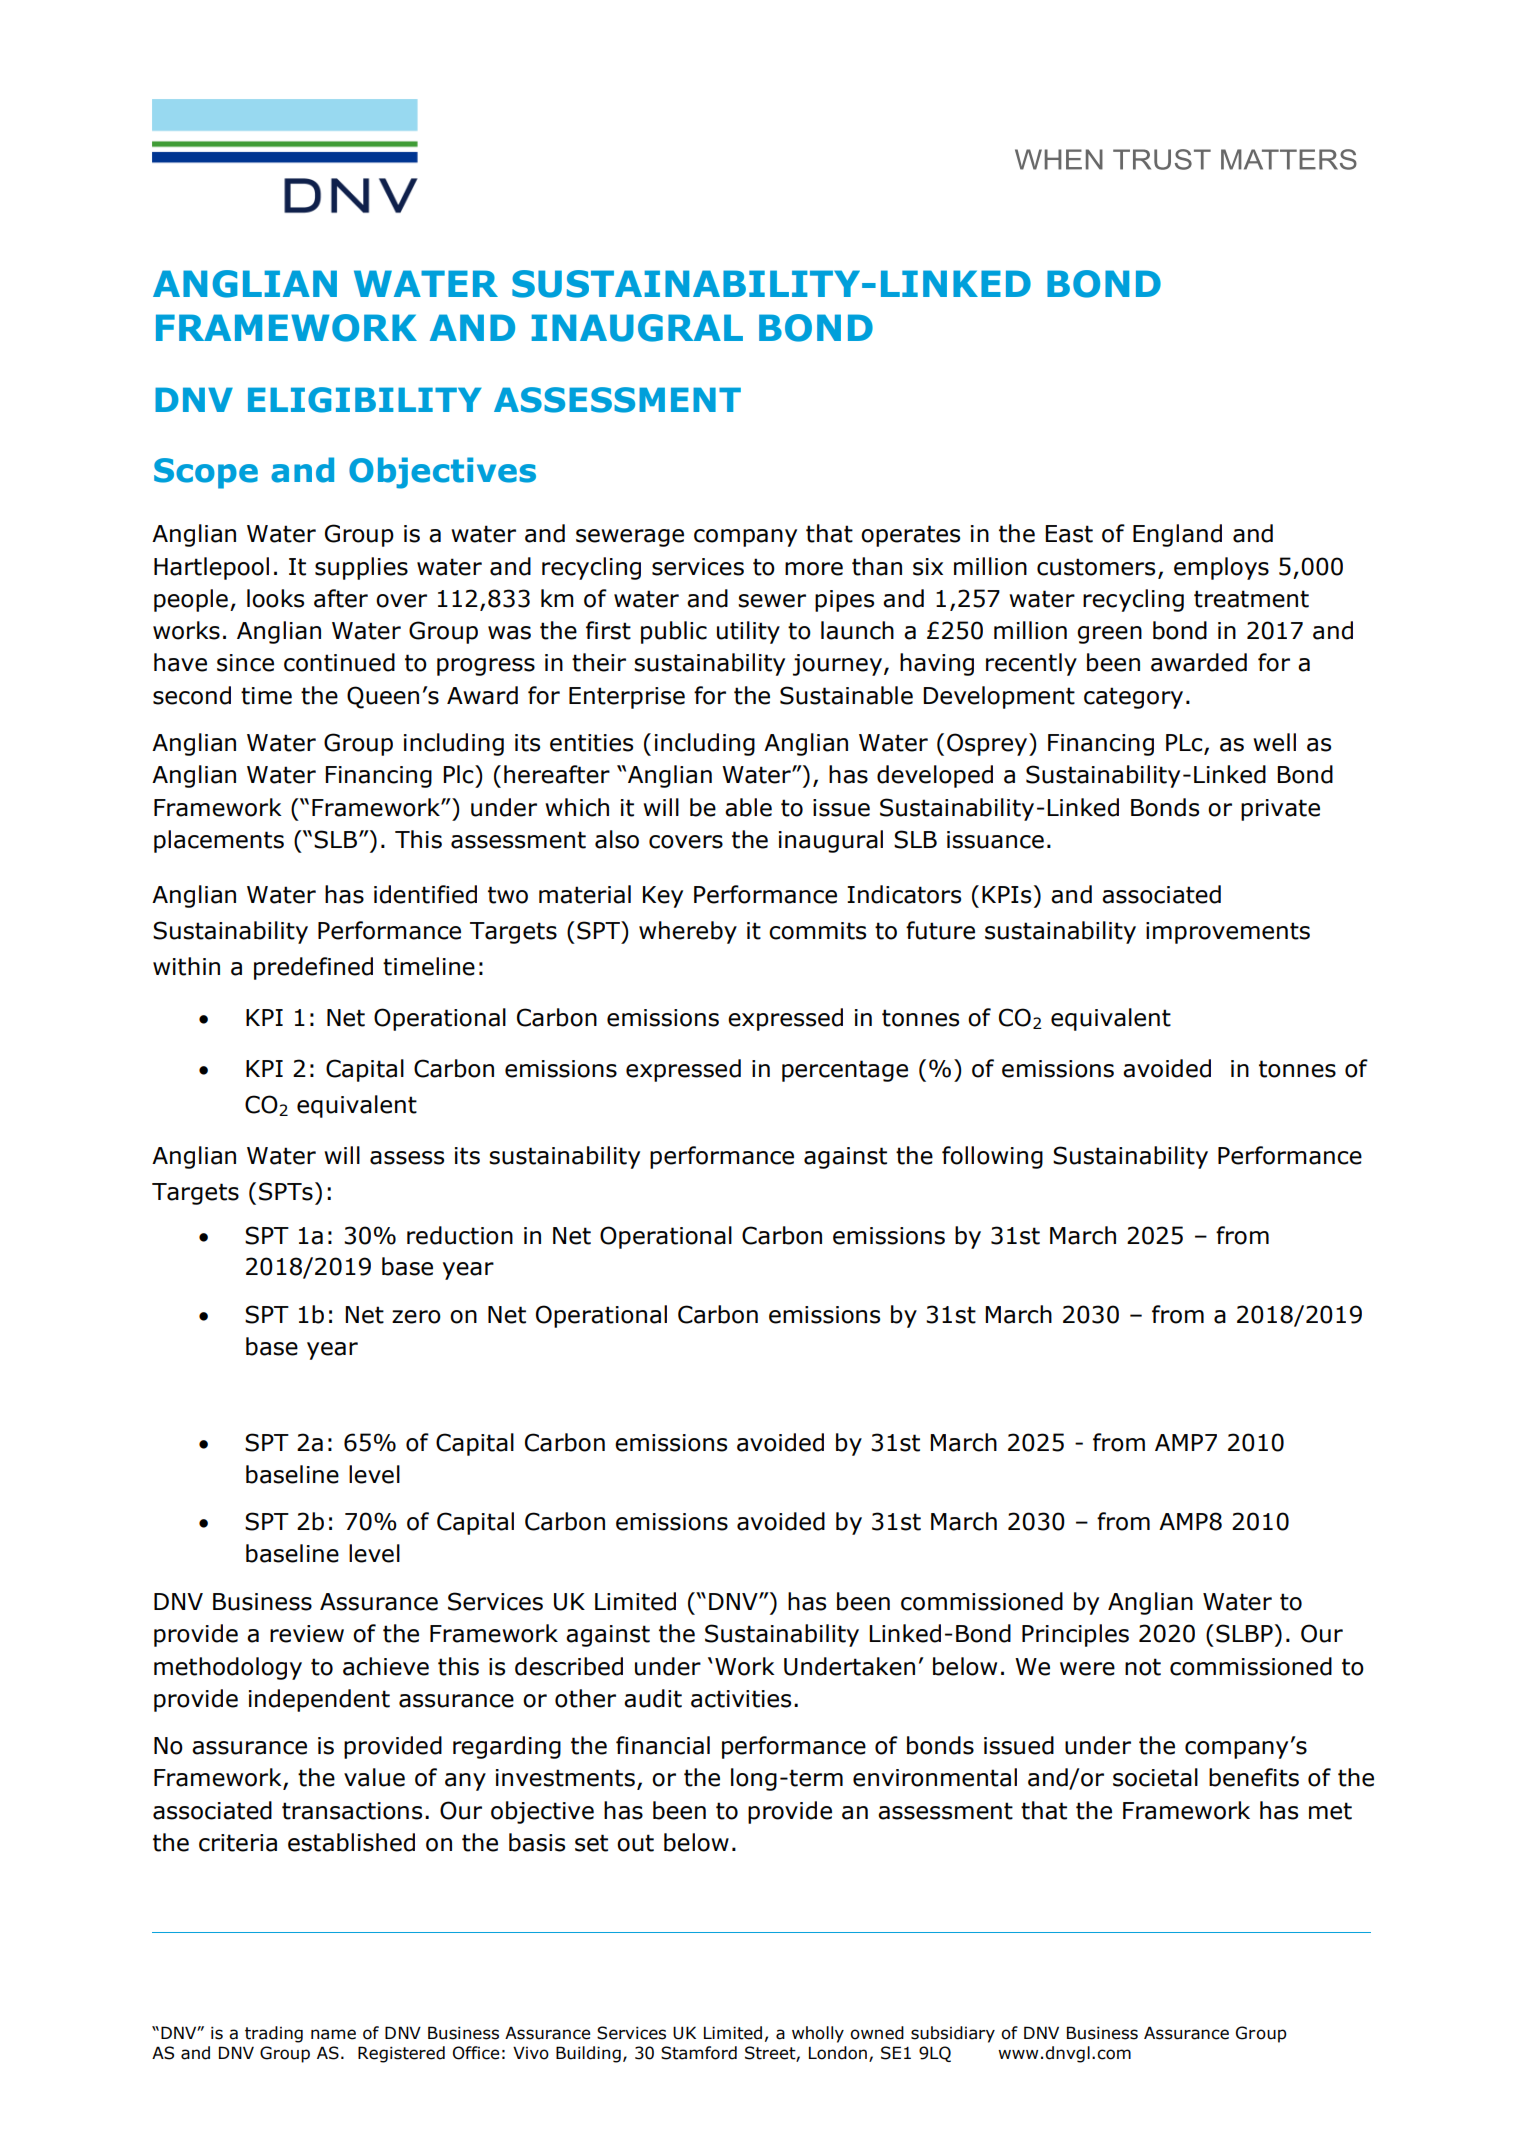 This screenshot has height=2155, width=1524. Describe the element at coordinates (365, 400) in the screenshot. I see `ELIGIBILITY` at that location.
